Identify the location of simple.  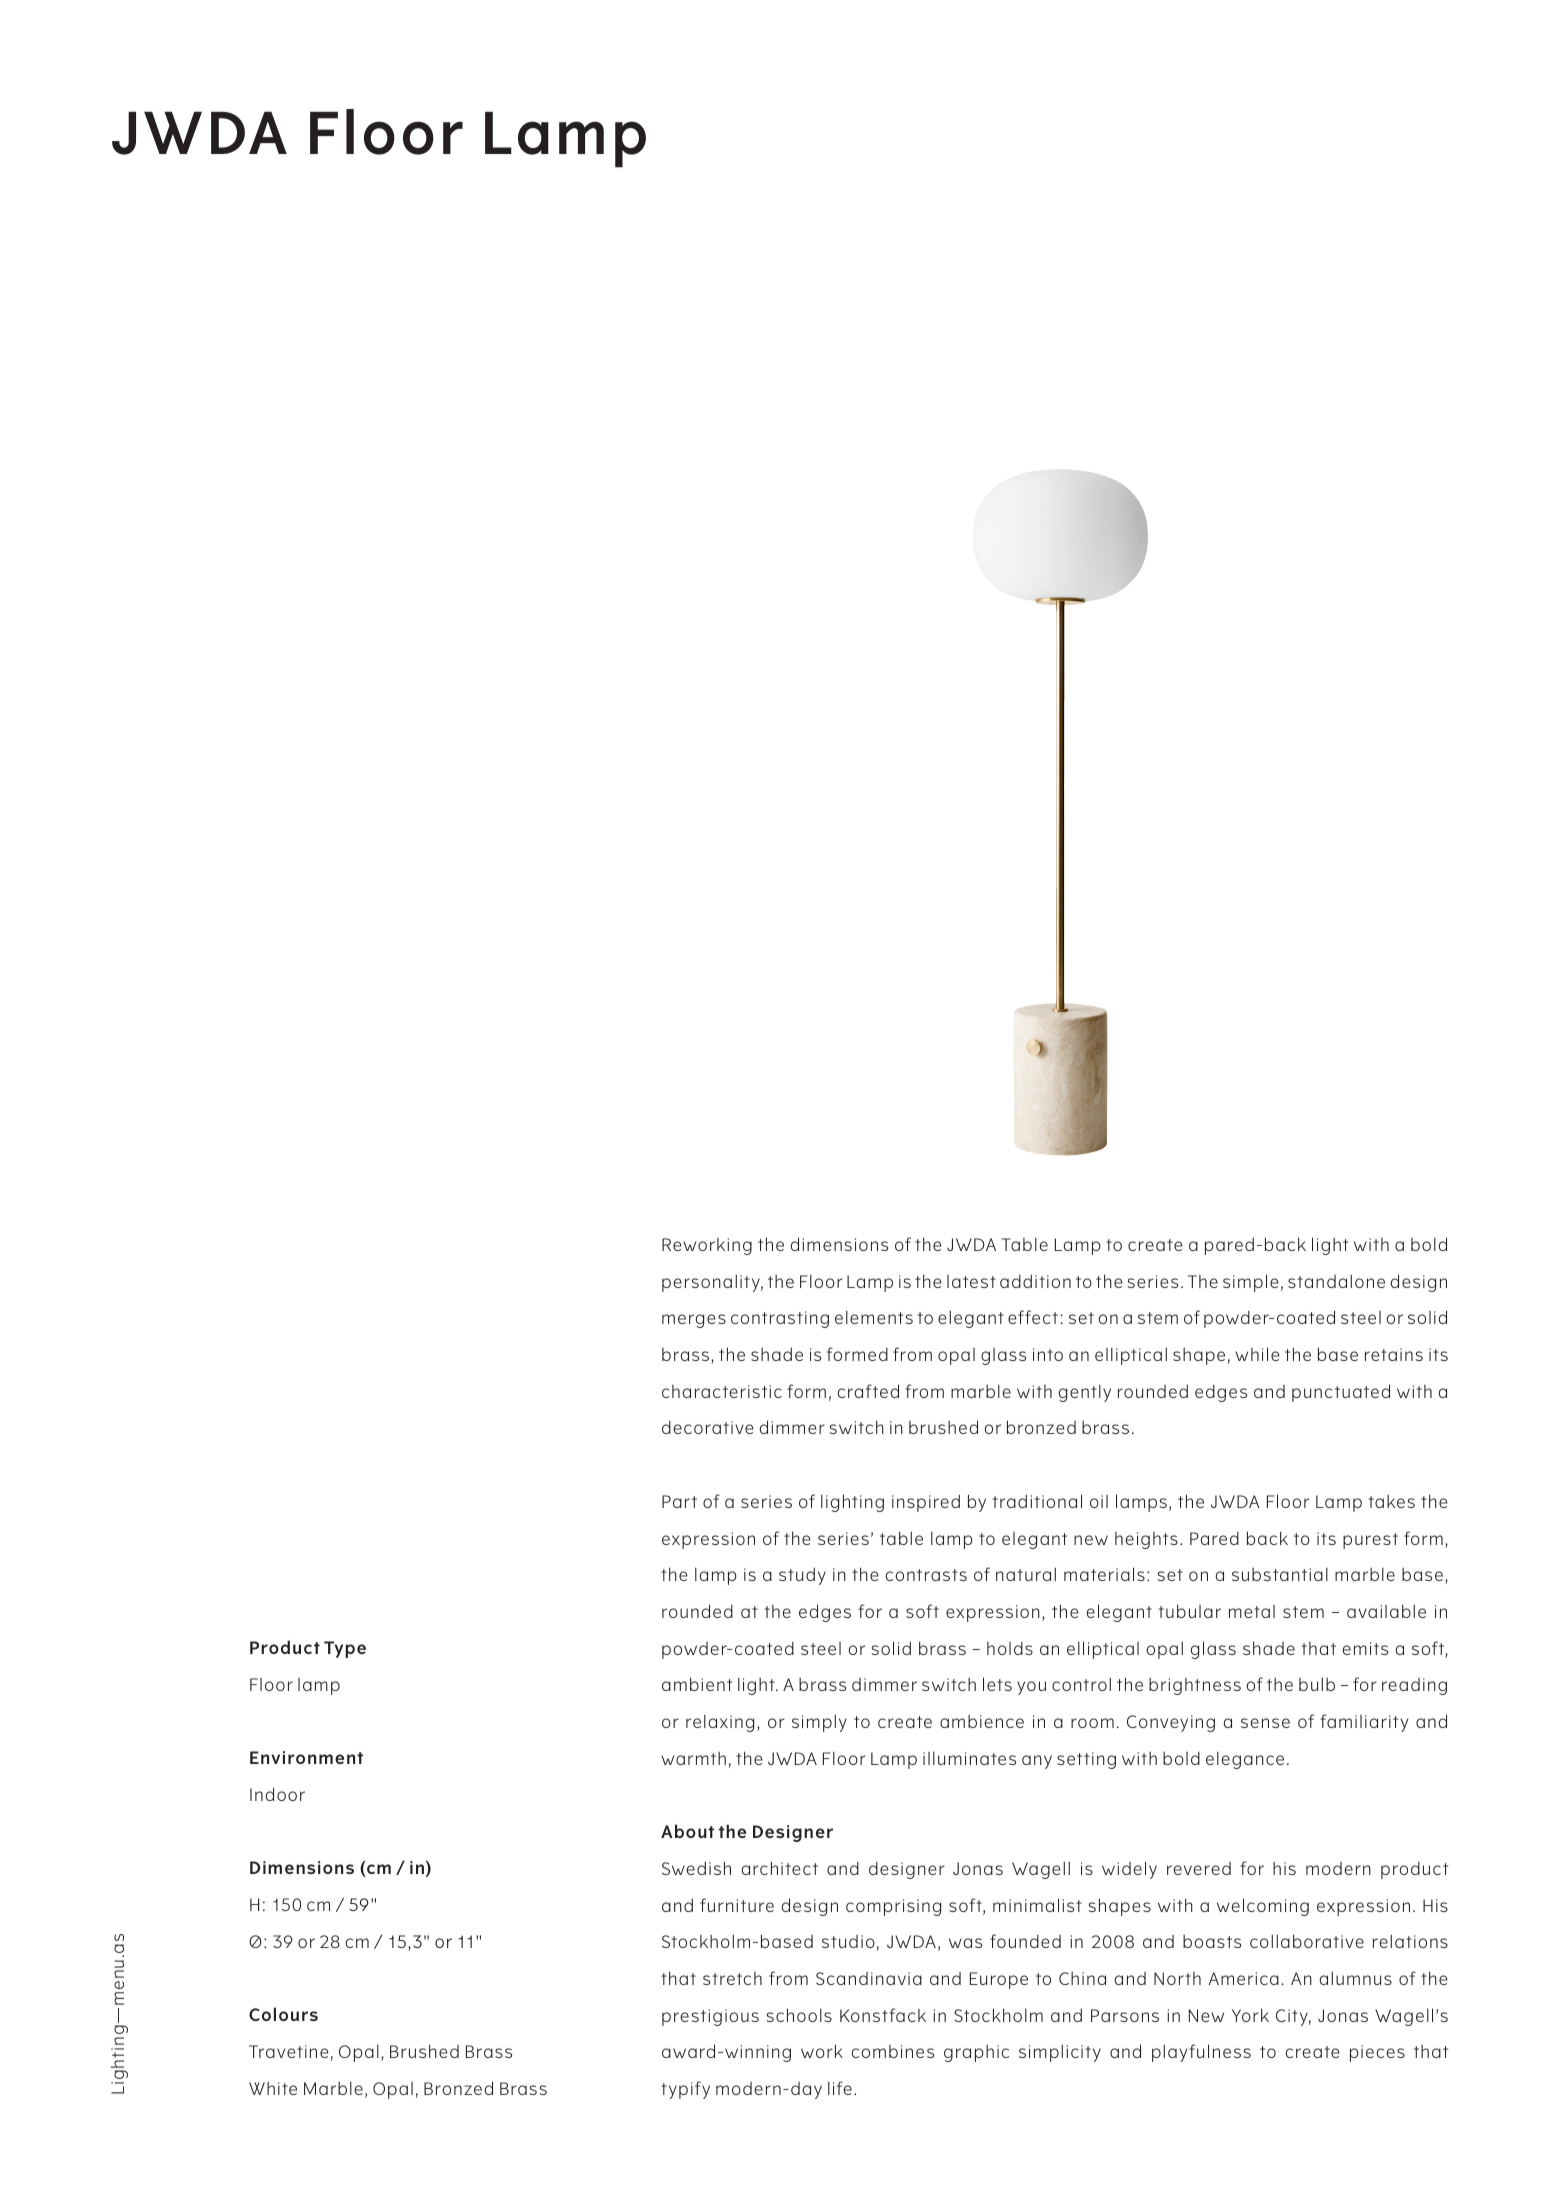
(1251, 1283).
